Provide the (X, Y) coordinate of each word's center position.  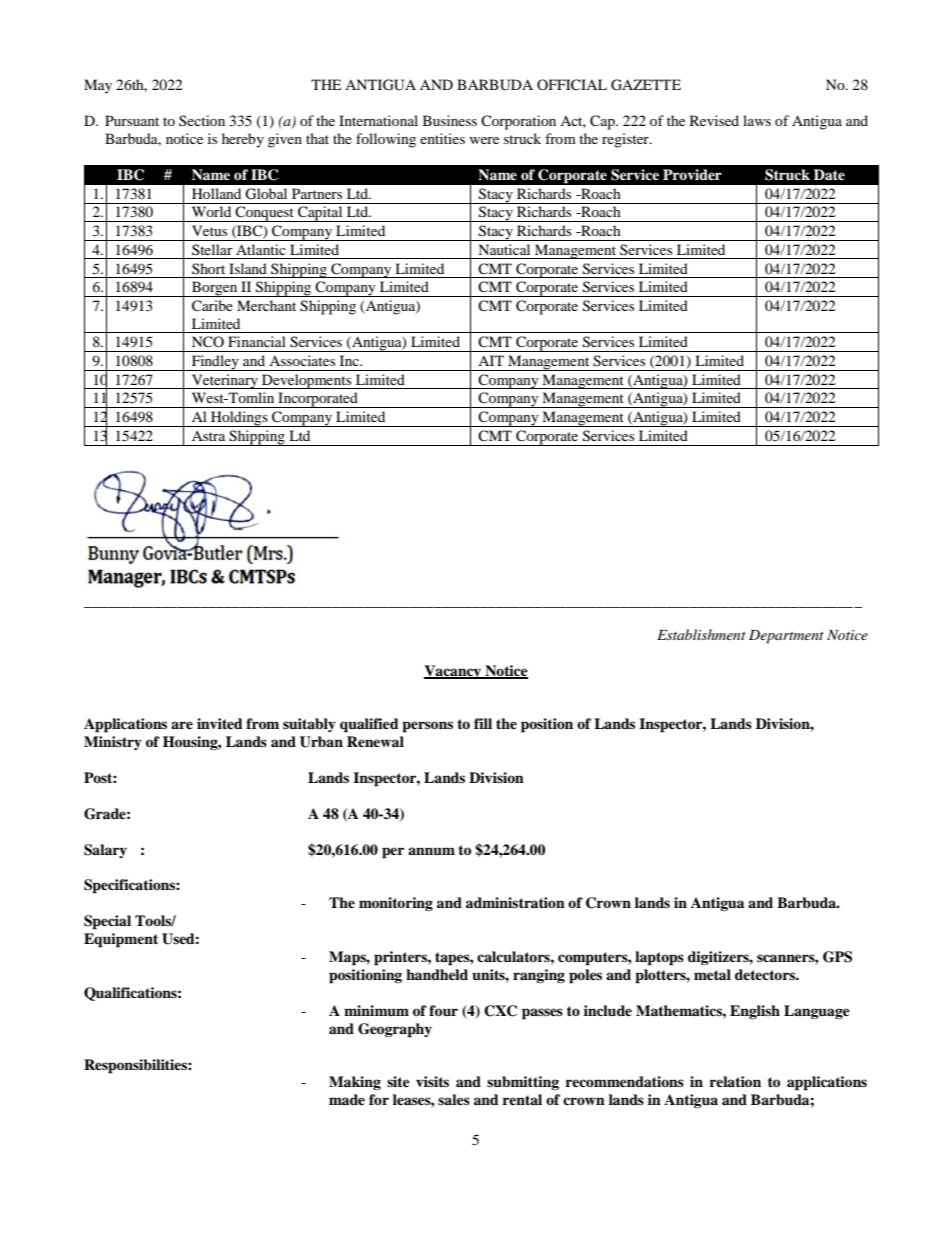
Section (202, 120)
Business (450, 120)
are (182, 725)
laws (757, 120)
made (347, 1099)
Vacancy (454, 672)
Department (786, 637)
